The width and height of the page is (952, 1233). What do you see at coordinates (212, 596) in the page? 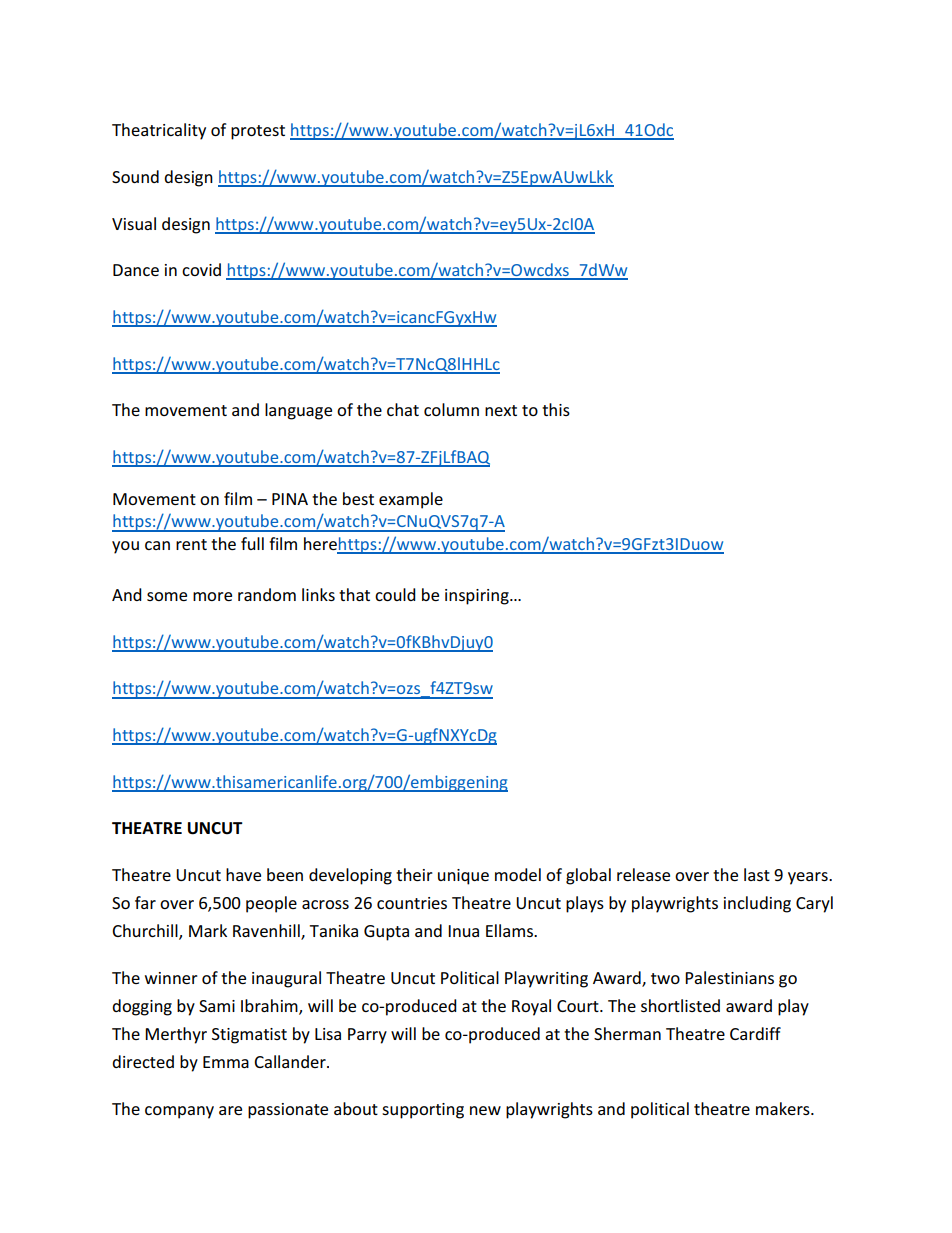
I see `more` at bounding box center [212, 596].
